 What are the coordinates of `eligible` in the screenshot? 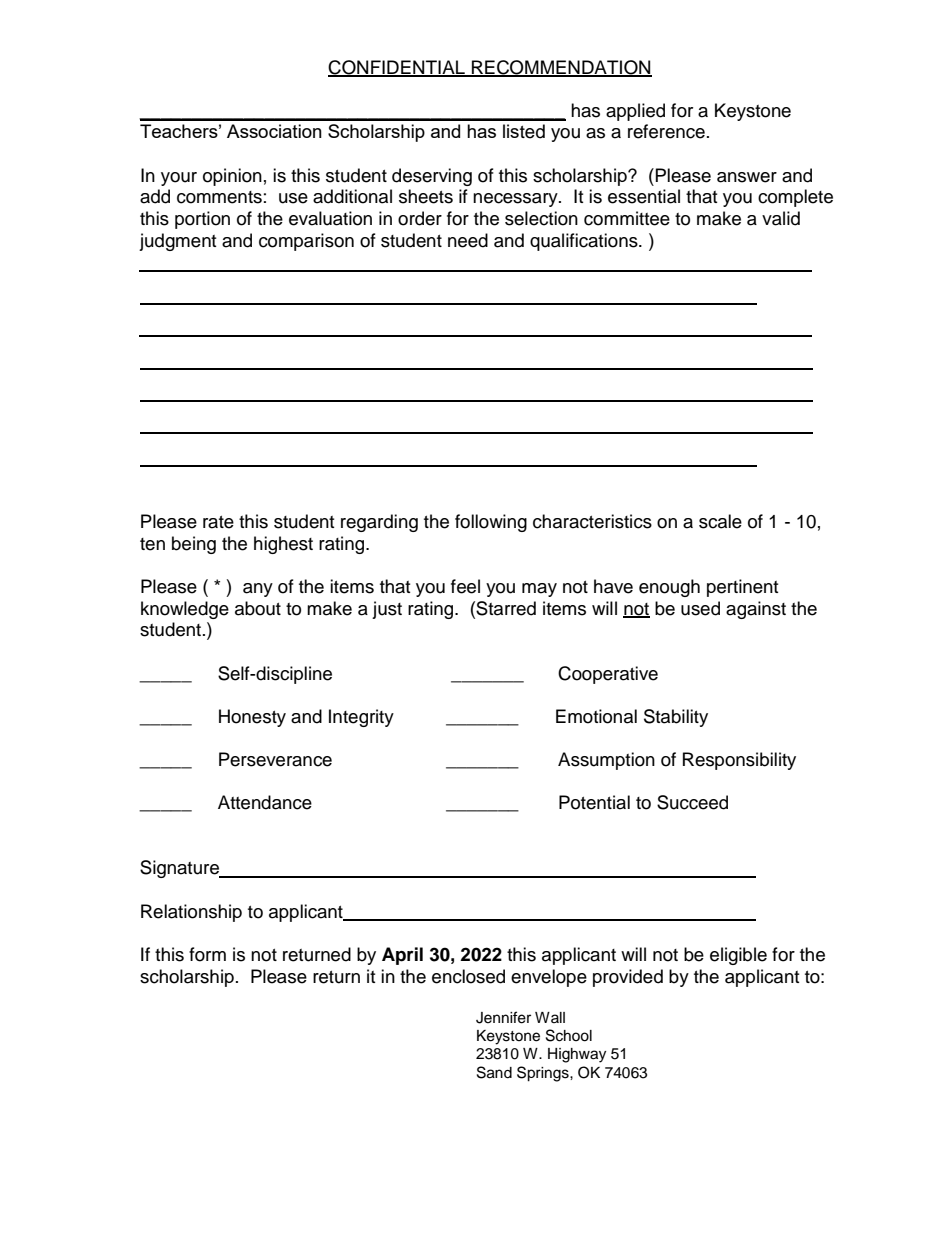 It's located at (738, 956).
